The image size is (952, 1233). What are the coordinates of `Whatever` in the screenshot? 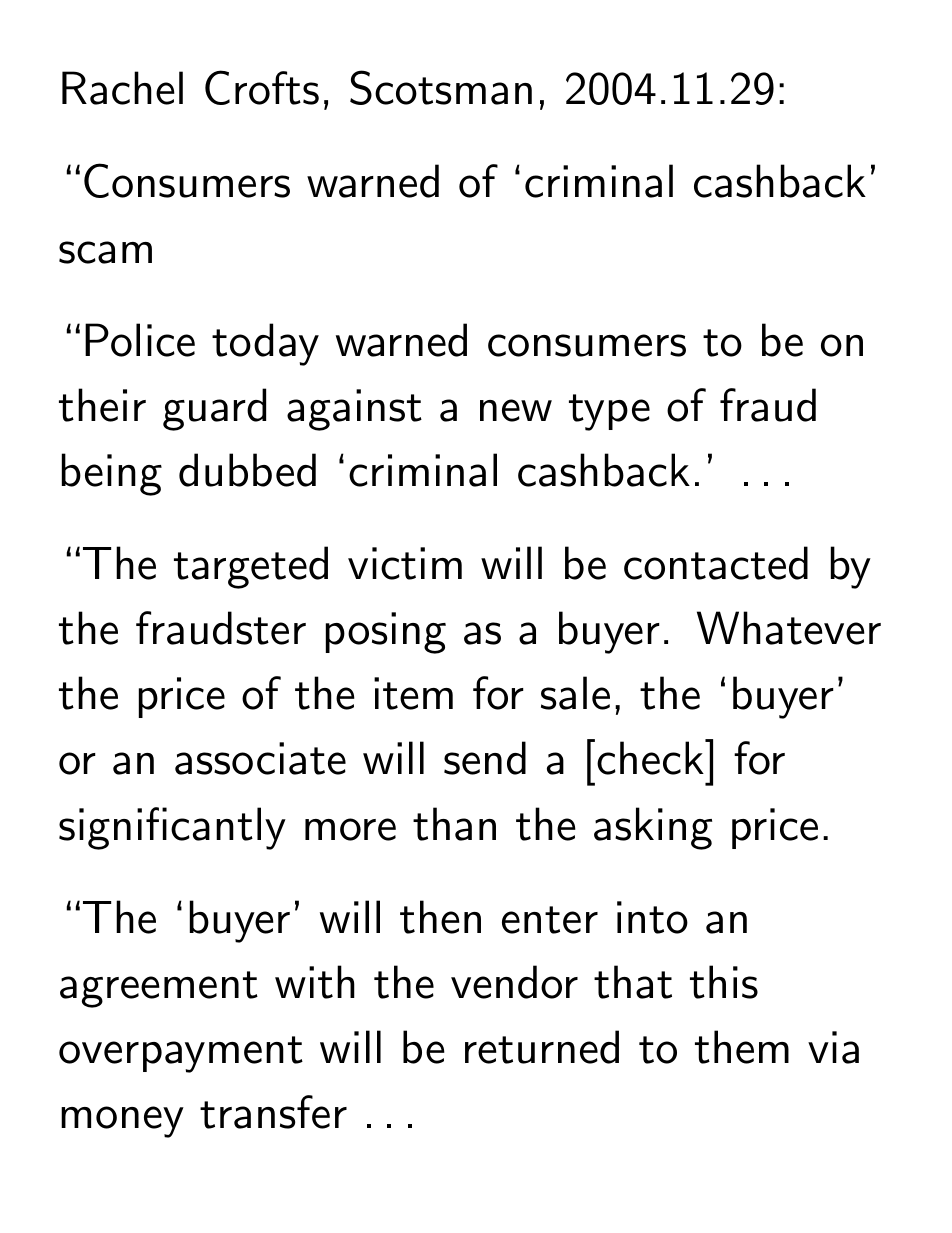 It's located at (789, 628).
